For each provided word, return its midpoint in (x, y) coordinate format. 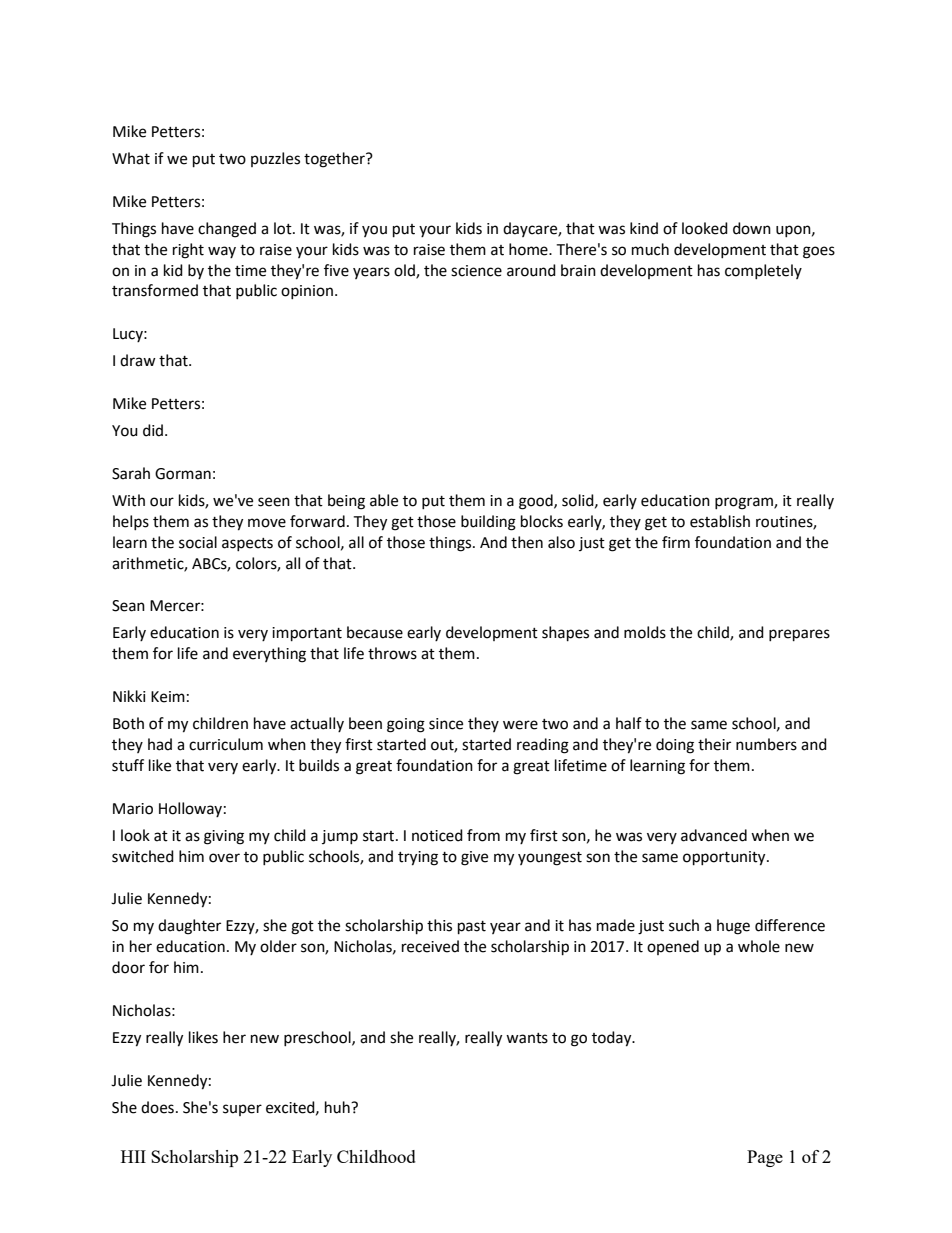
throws (392, 653)
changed (227, 230)
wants (527, 1038)
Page (765, 1158)
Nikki (129, 696)
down (752, 228)
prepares (799, 635)
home (529, 249)
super (242, 1110)
